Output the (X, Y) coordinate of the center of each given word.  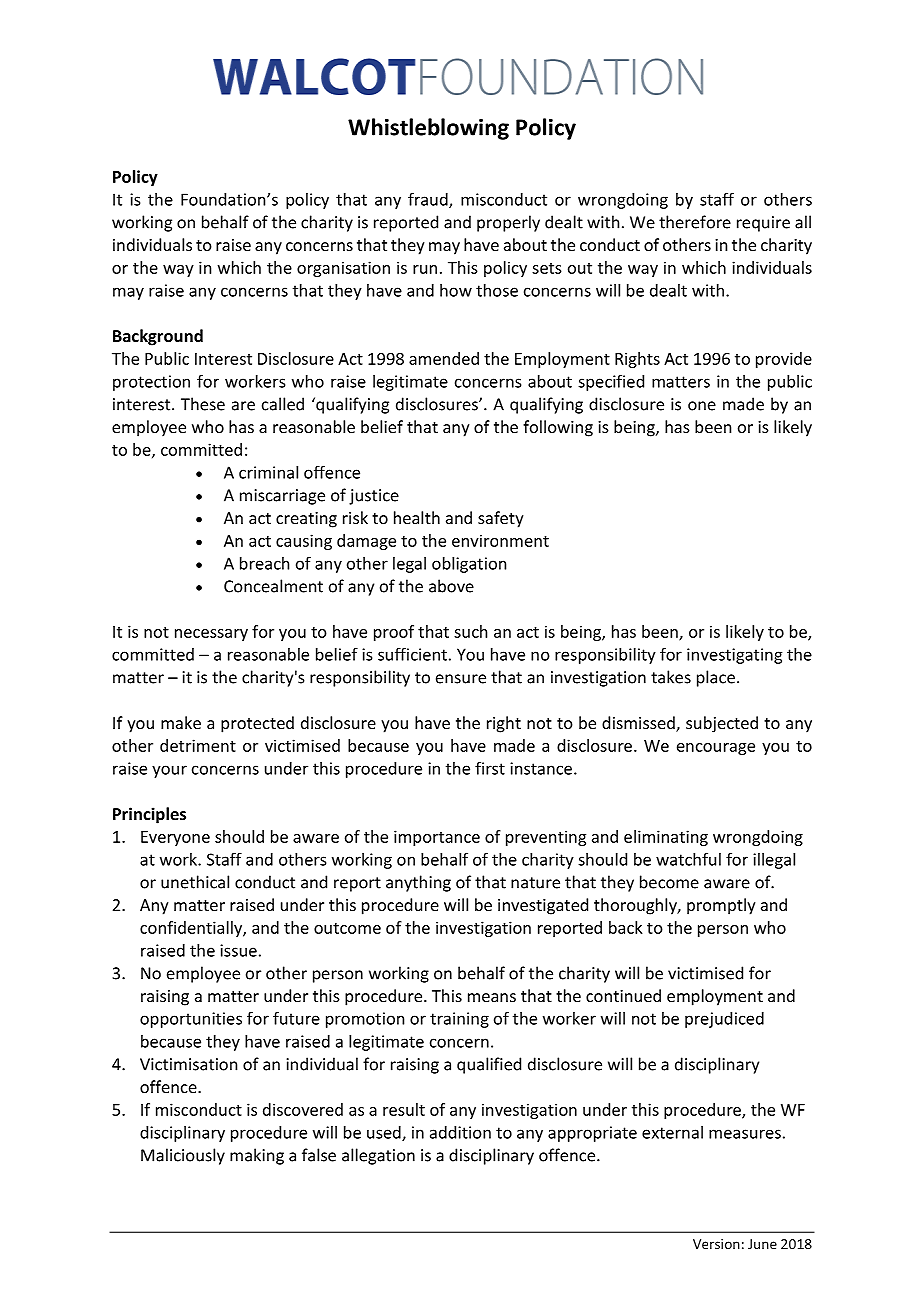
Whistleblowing (428, 129)
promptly (721, 906)
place (716, 678)
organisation (343, 269)
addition (460, 1132)
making (257, 1156)
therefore (695, 222)
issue (238, 950)
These (203, 404)
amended (444, 358)
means (492, 997)
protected (257, 724)
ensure (461, 679)
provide (784, 360)
